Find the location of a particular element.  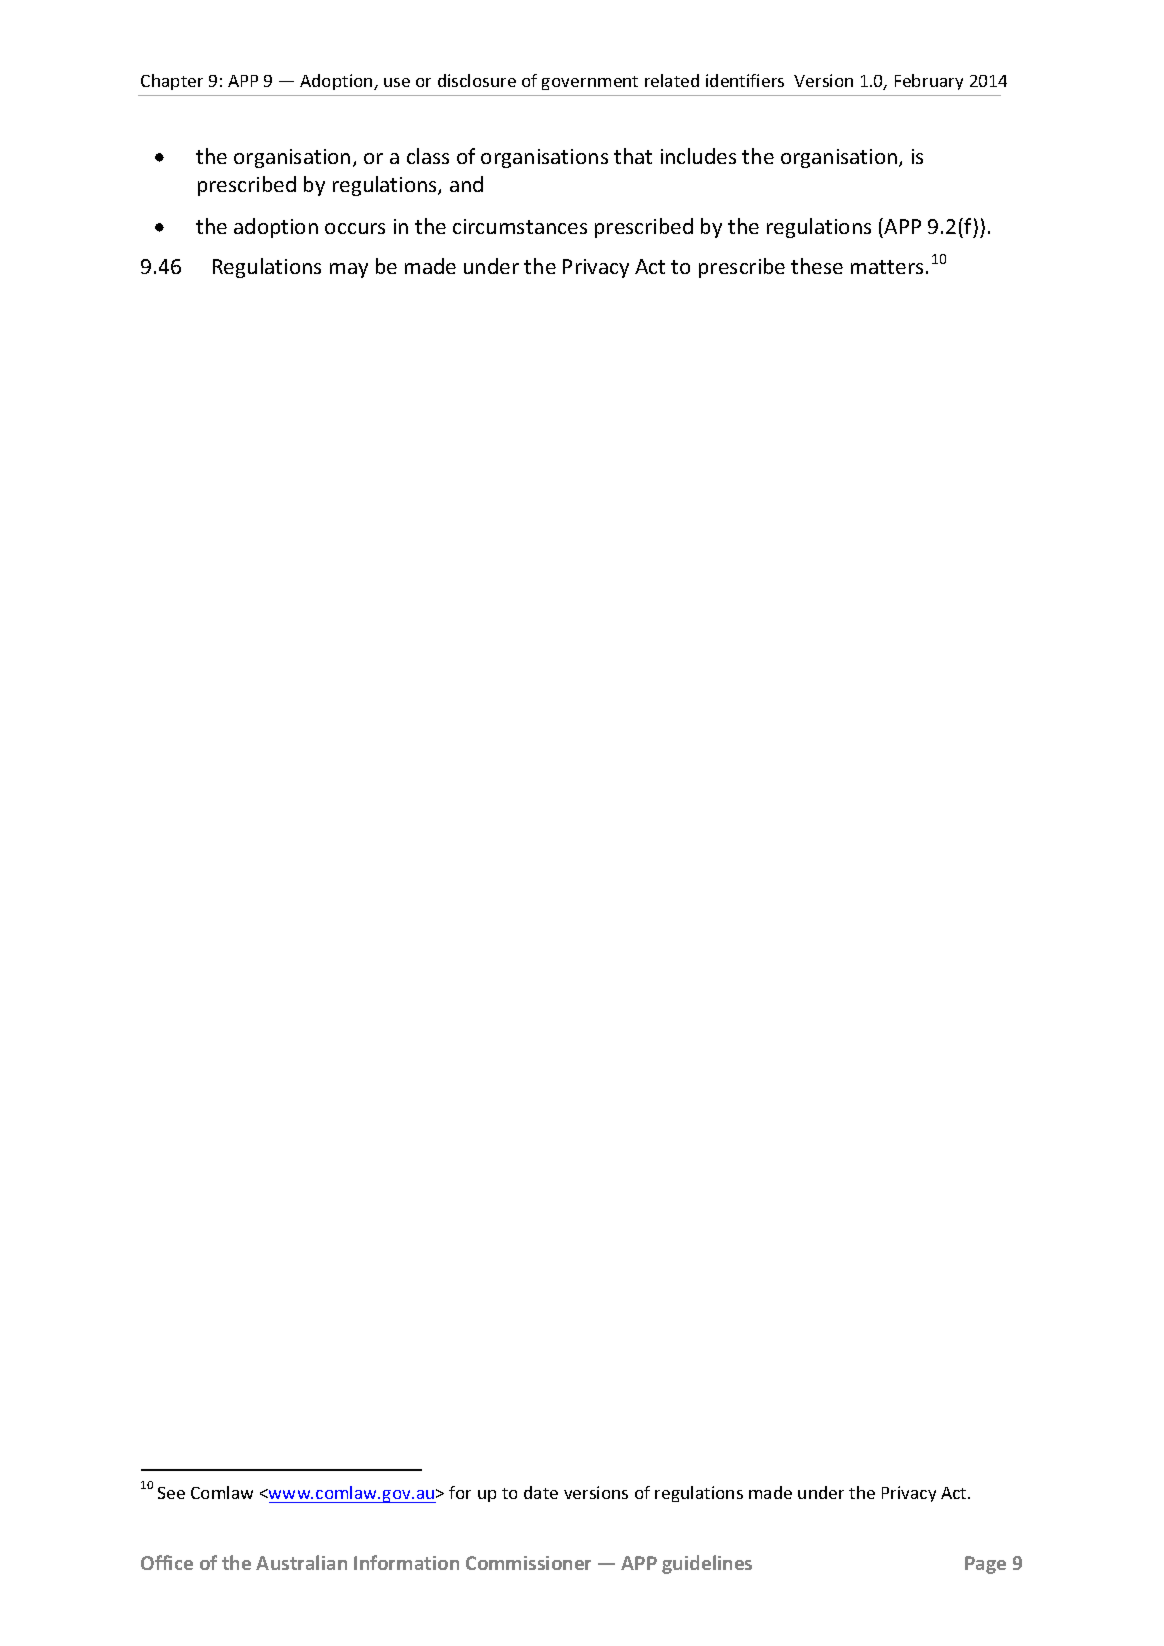

government is located at coordinates (590, 83).
